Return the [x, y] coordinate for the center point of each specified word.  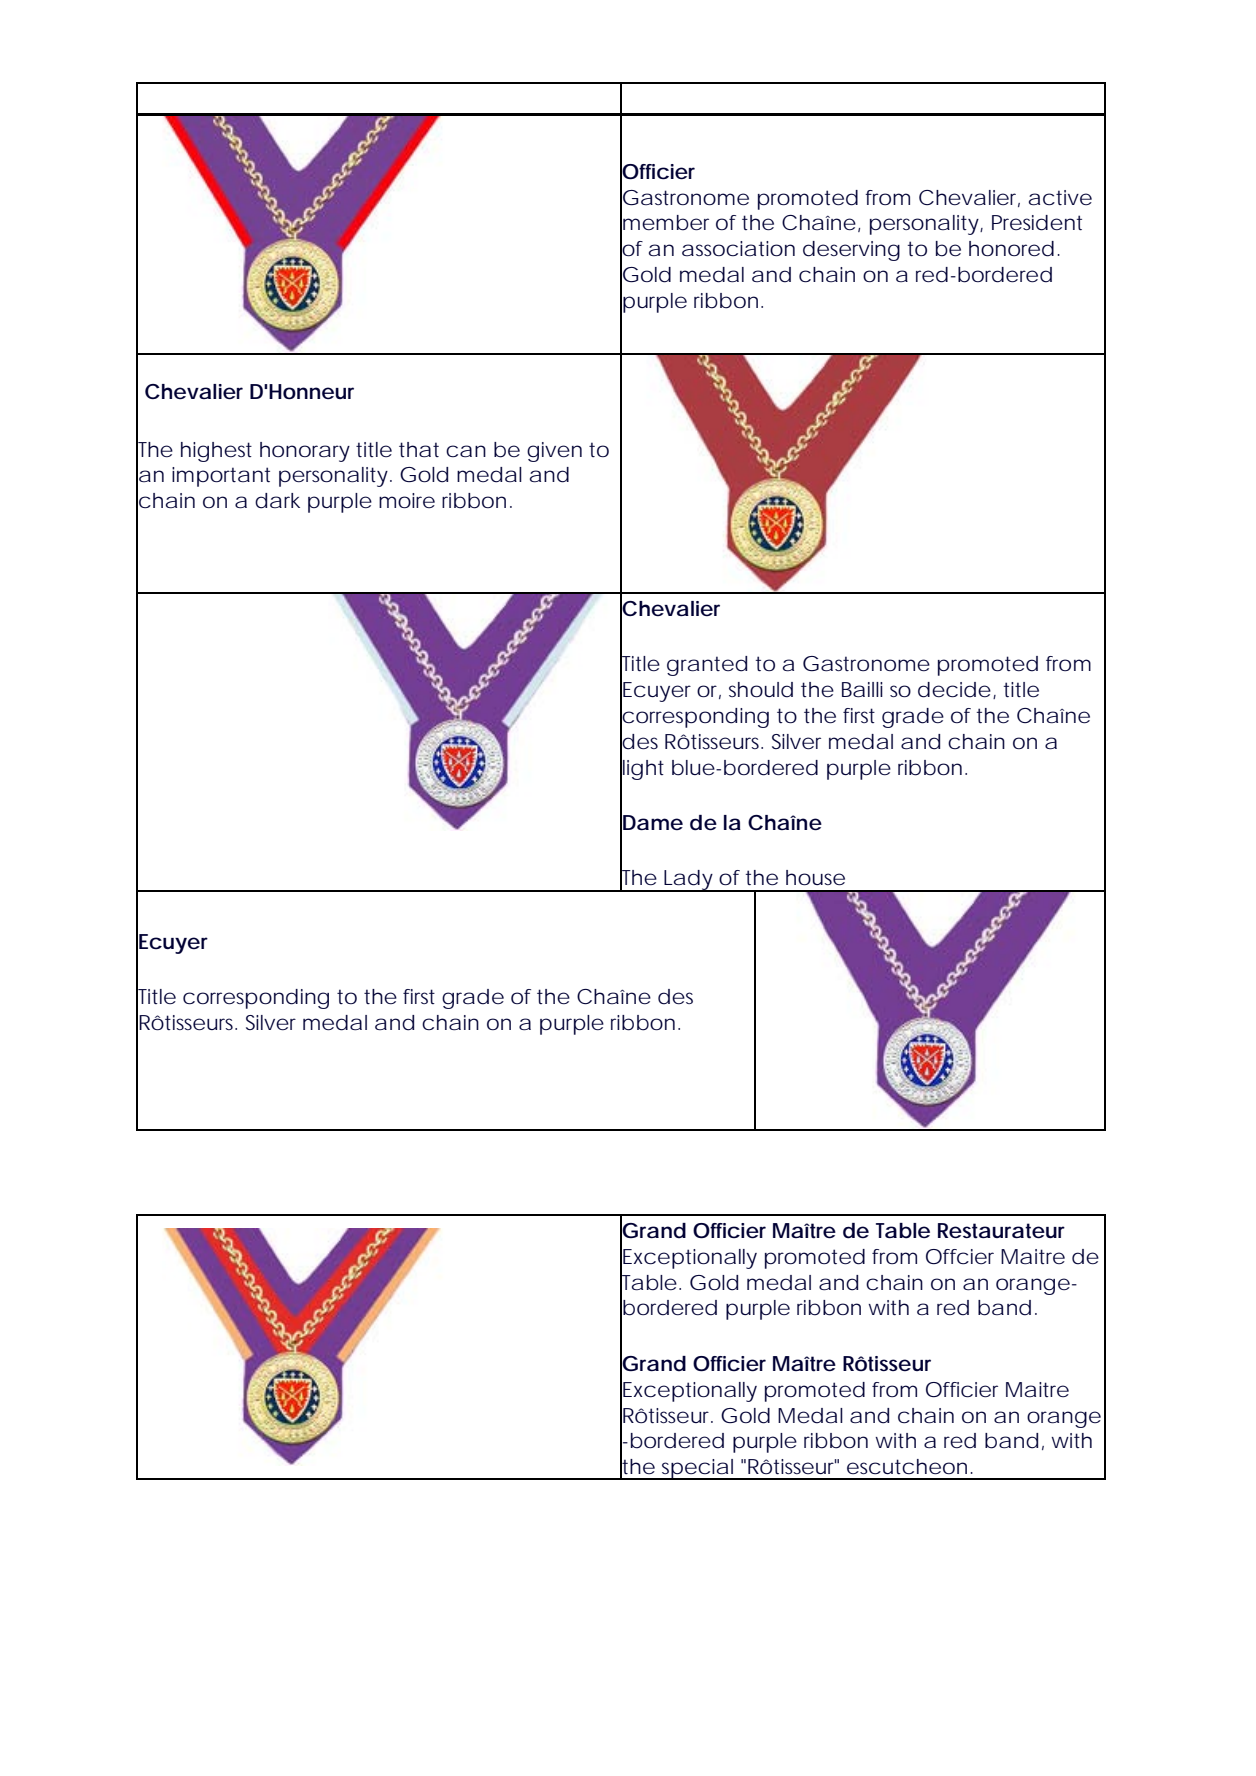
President [1037, 223]
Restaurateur [1001, 1231]
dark [277, 501]
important [221, 477]
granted [707, 666]
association [738, 249]
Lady [688, 881]
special [698, 1469]
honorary [305, 452]
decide [954, 690]
